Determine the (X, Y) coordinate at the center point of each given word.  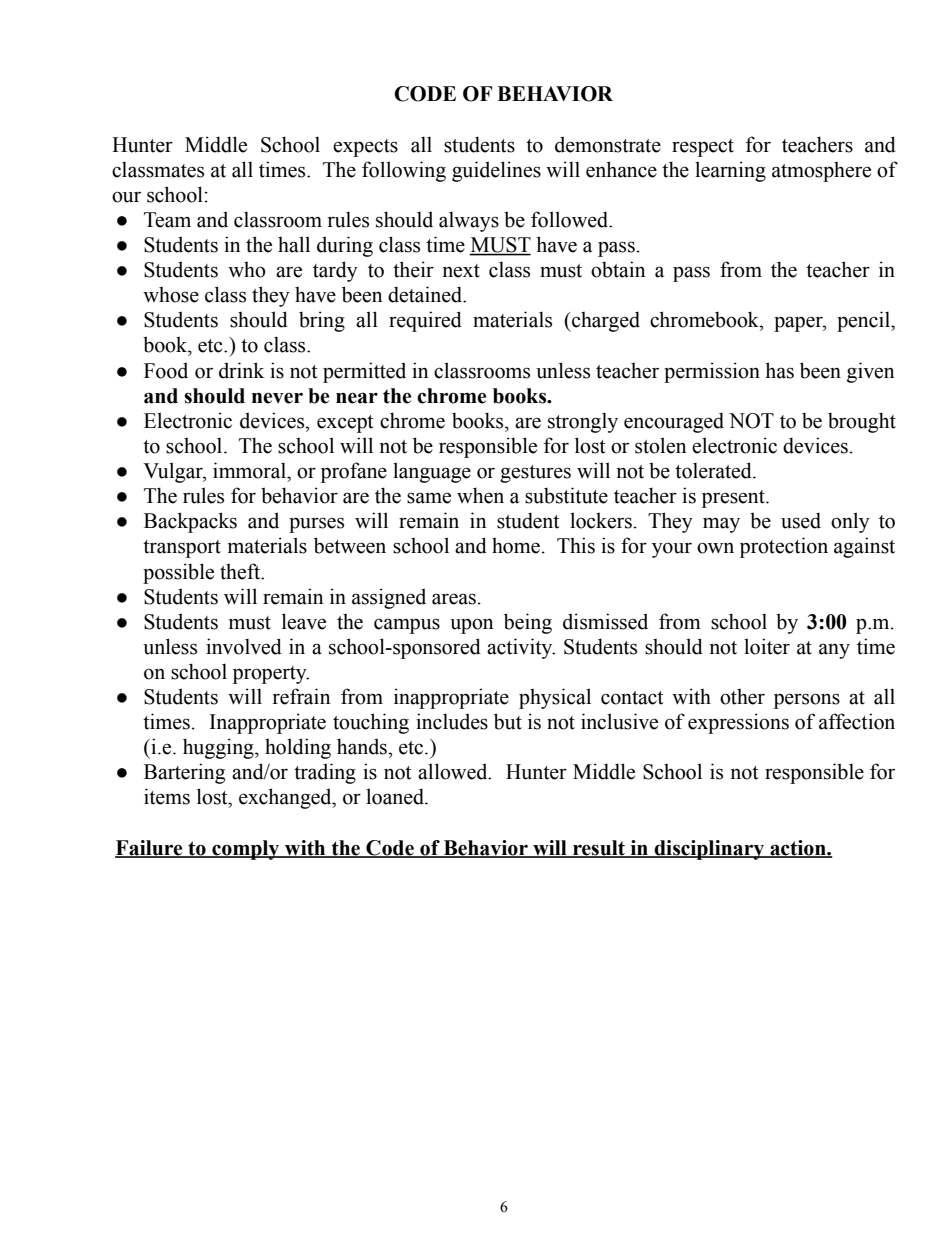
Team (167, 220)
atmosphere (821, 171)
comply (246, 850)
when (480, 495)
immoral (250, 470)
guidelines (496, 171)
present (734, 499)
